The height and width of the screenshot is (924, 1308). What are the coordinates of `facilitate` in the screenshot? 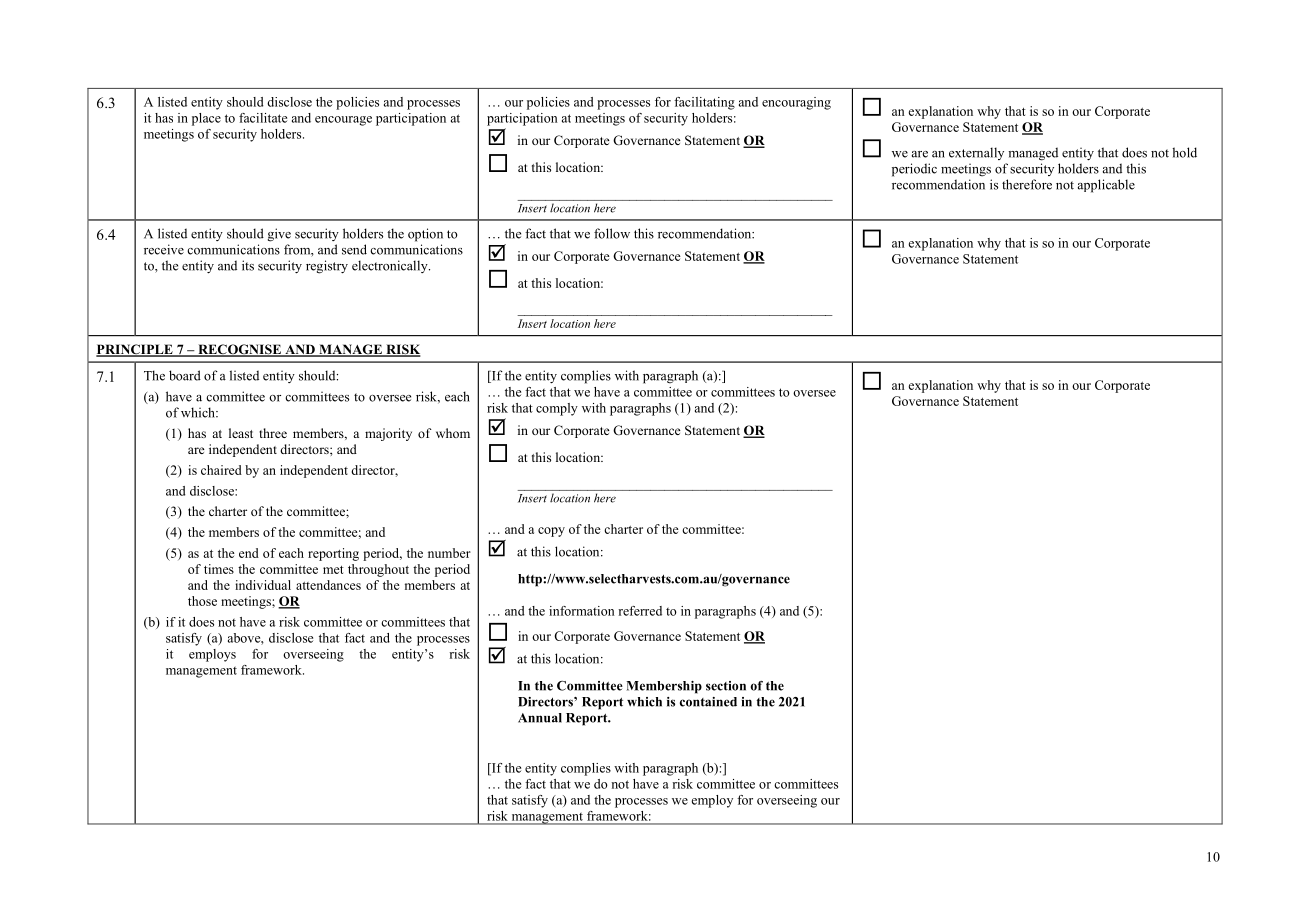 It's located at (263, 118).
